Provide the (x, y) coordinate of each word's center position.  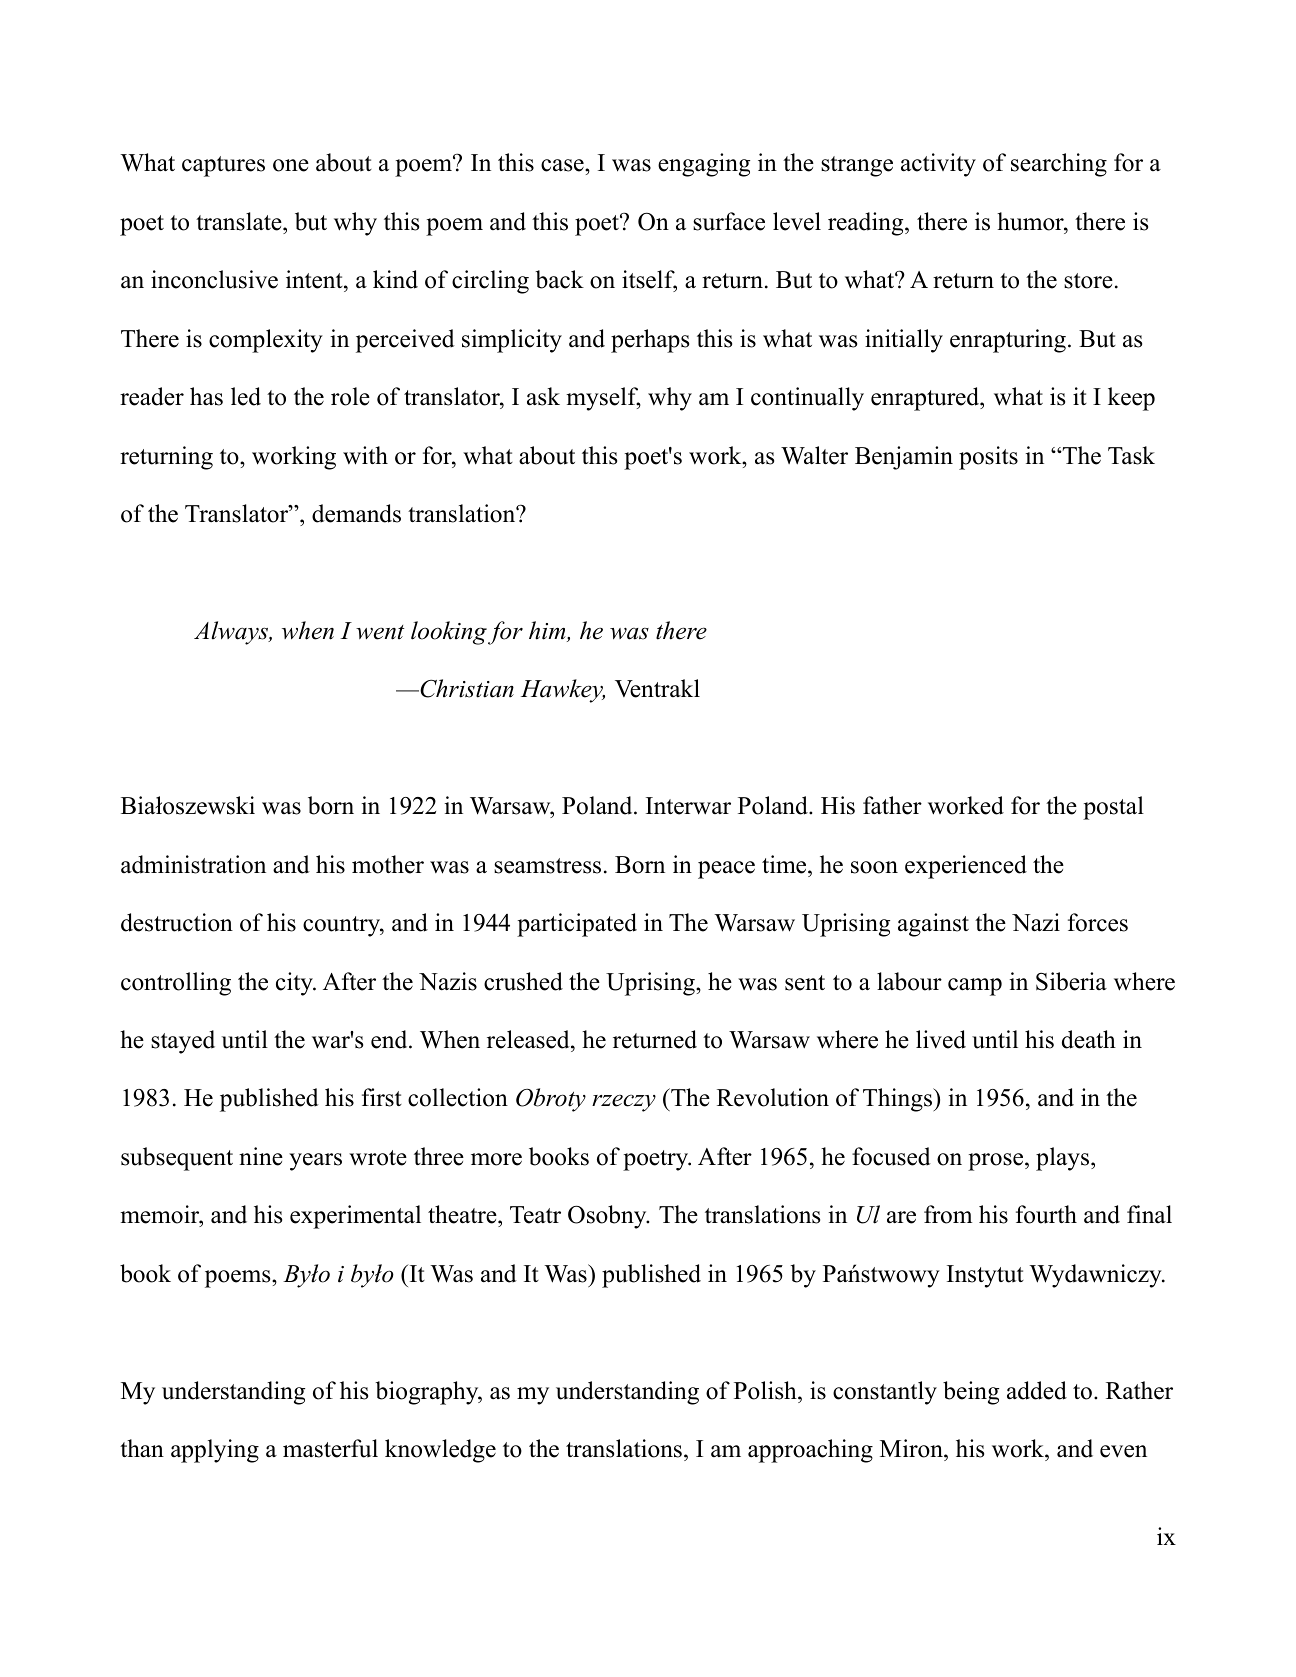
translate (240, 221)
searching (1059, 165)
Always (232, 633)
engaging (704, 165)
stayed (183, 1042)
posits (988, 458)
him (548, 631)
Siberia (1071, 981)
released (529, 1039)
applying (215, 1451)
